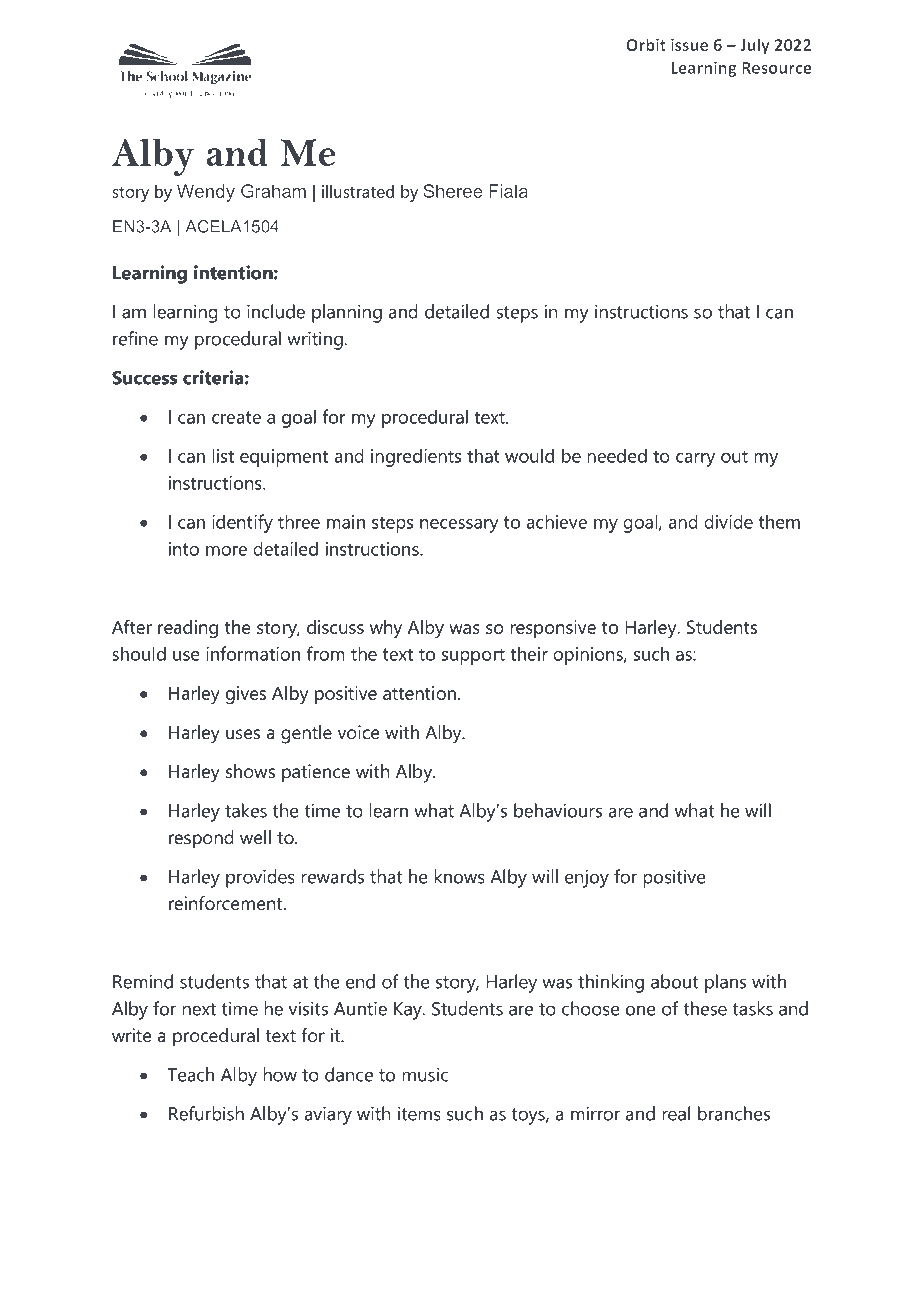 The image size is (924, 1308). I want to click on include, so click(276, 311).
